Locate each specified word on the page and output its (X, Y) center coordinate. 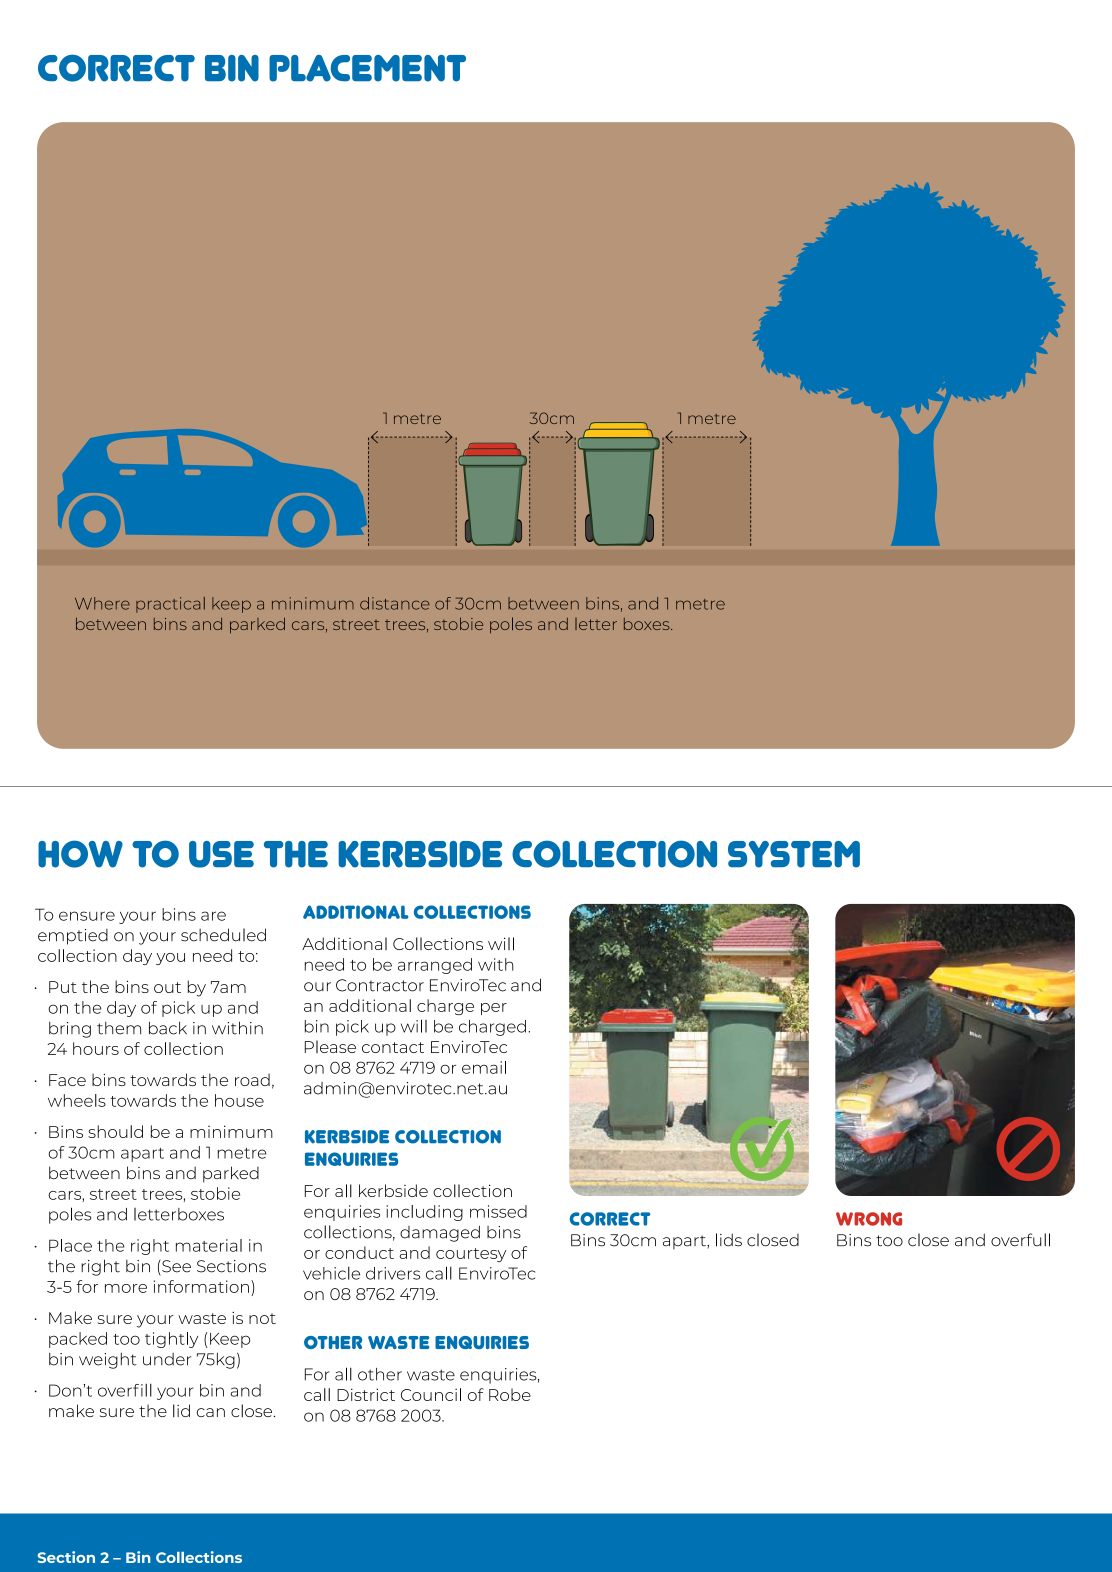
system (794, 854)
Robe (510, 1394)
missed (498, 1211)
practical (170, 605)
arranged (435, 966)
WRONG (869, 1219)
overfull (1020, 1240)
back (168, 1028)
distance (395, 603)
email (484, 1067)
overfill (125, 1390)
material (209, 1245)
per (494, 1009)
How (80, 854)
